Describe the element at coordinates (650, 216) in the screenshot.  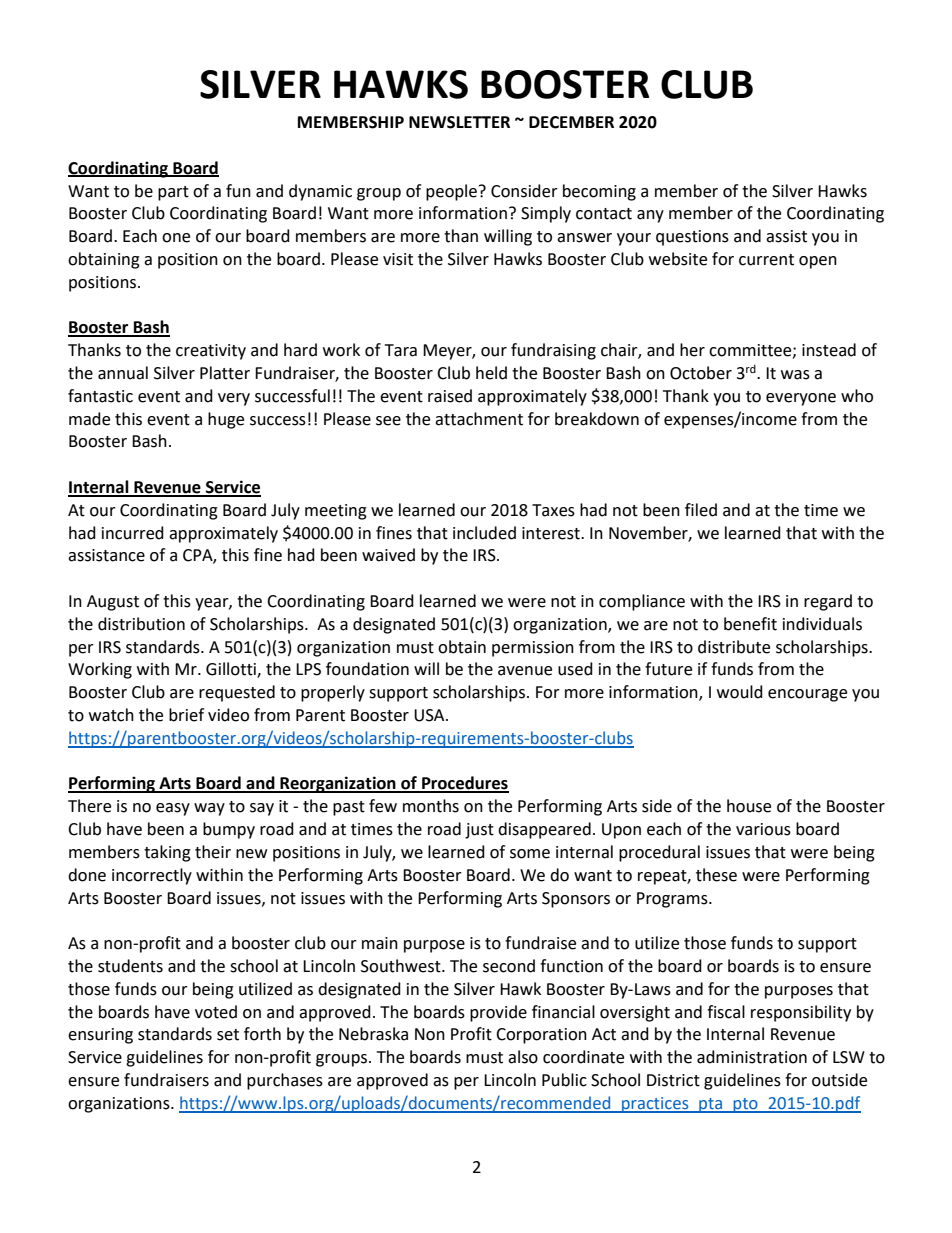
I see `any` at that location.
